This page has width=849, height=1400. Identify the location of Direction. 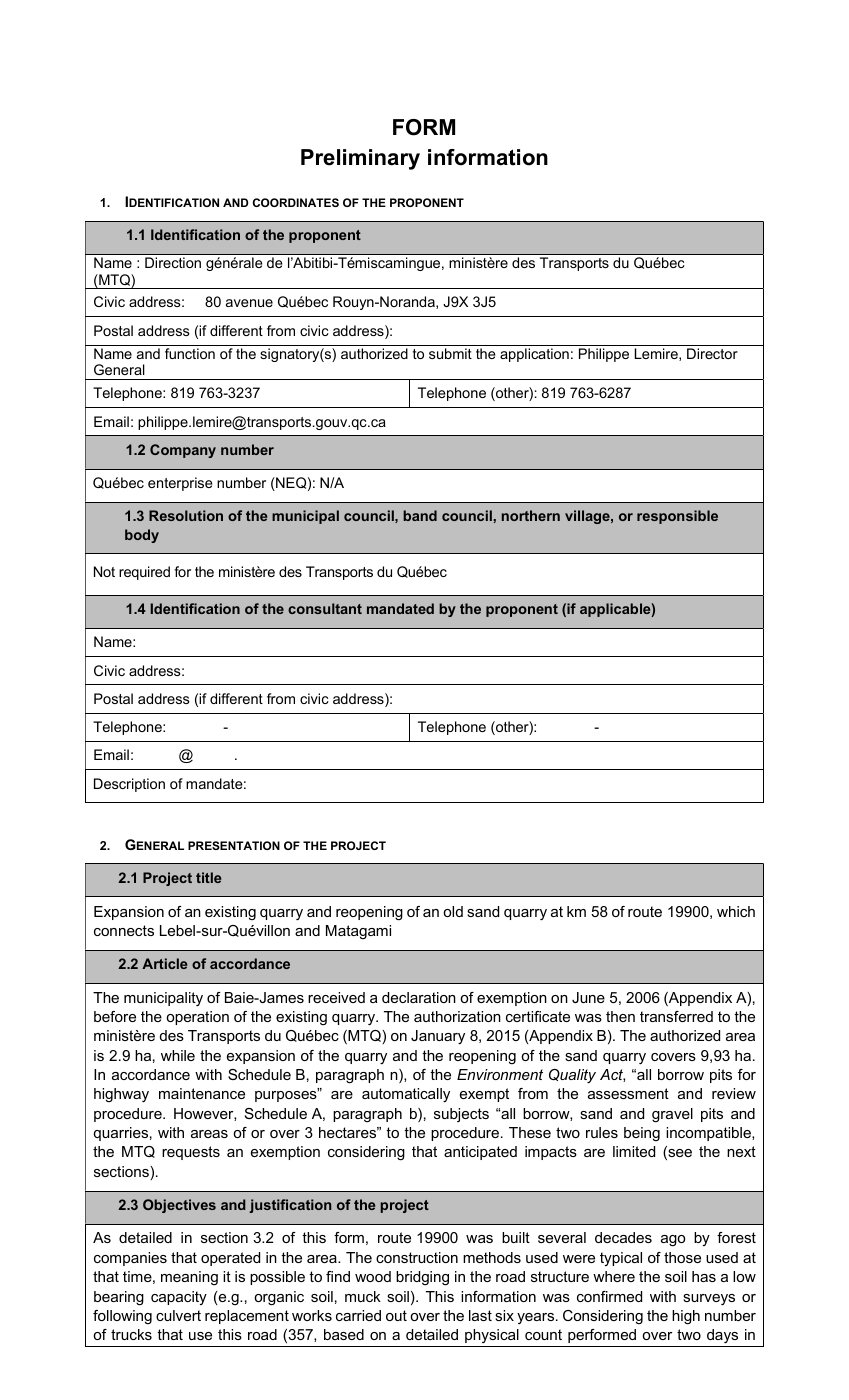
(173, 262).
